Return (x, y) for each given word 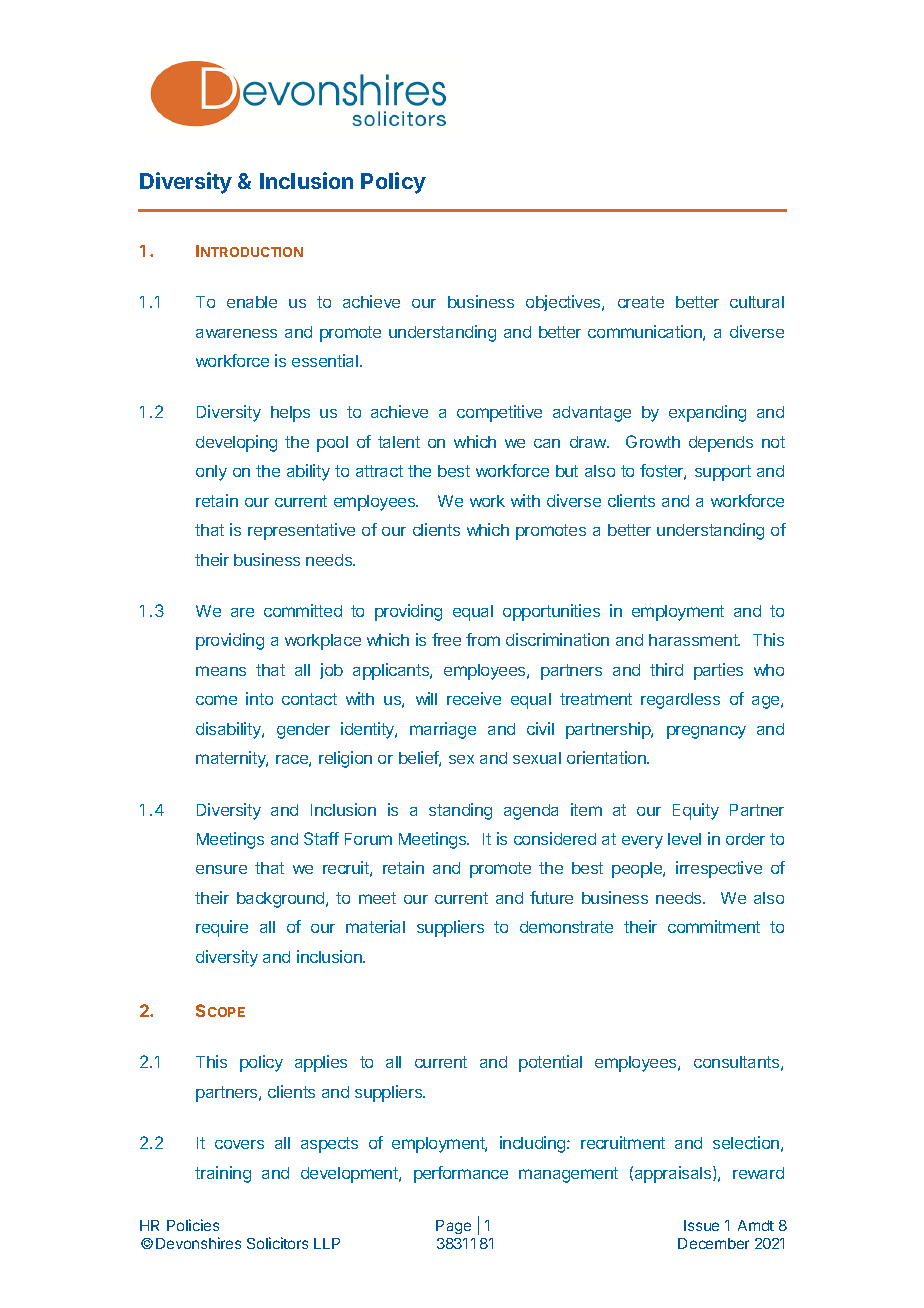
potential (550, 1063)
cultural (757, 302)
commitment (714, 926)
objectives (564, 303)
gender (303, 731)
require (222, 928)
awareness (236, 333)
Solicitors (277, 1243)
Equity (696, 811)
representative (301, 531)
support (723, 473)
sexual (537, 758)
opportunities (551, 612)
